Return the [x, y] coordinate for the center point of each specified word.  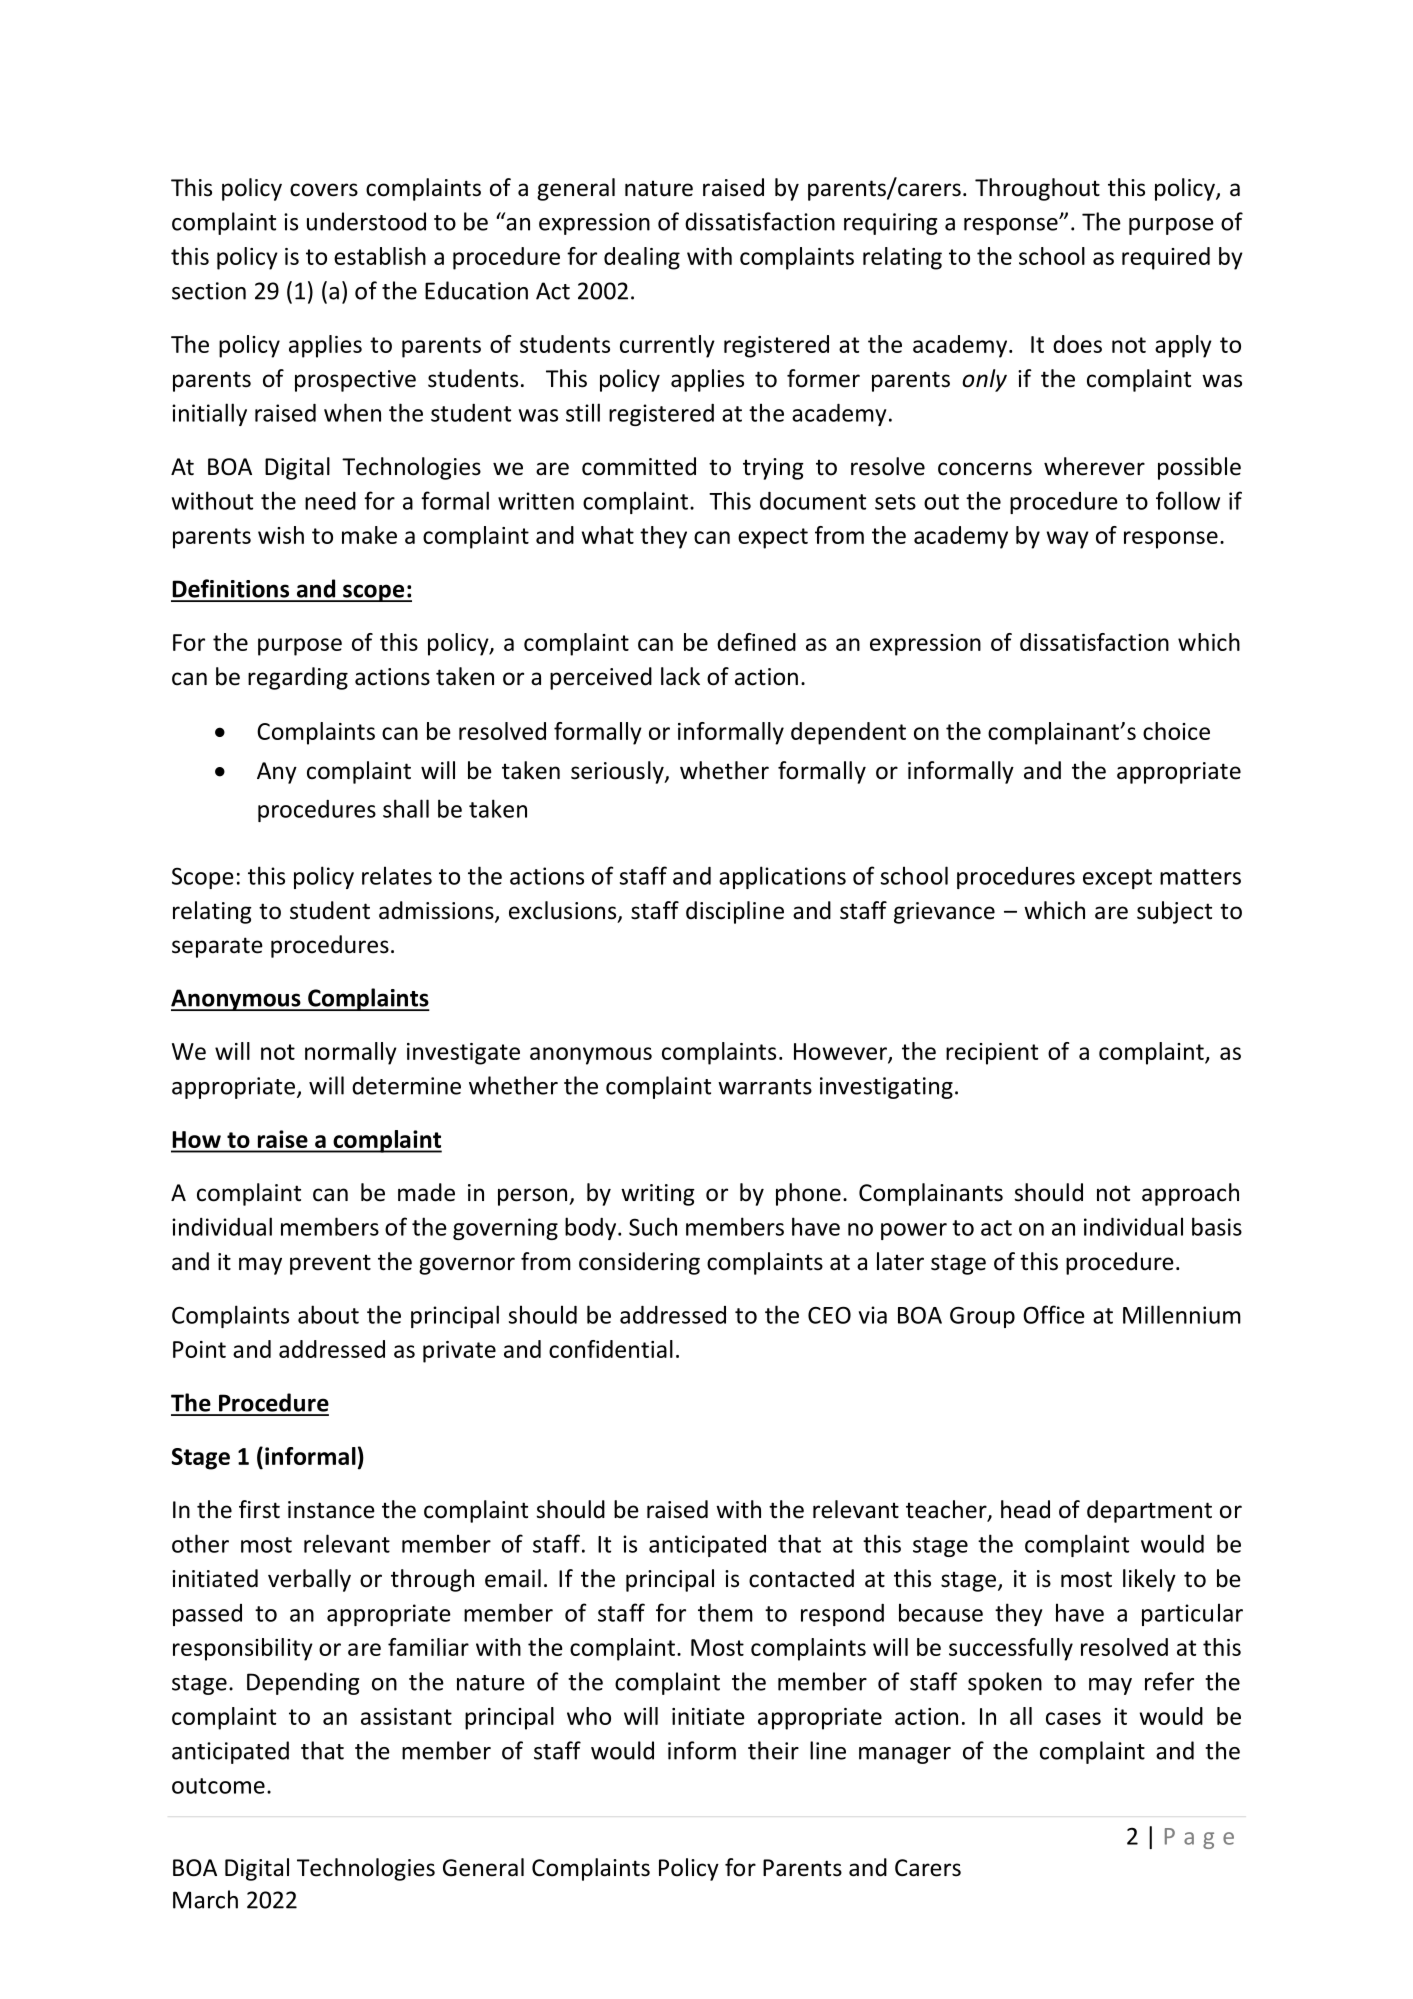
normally [351, 1053]
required [1166, 258]
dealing [642, 258]
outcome [218, 1786]
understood [366, 221]
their [773, 1750]
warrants [765, 1087]
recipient [992, 1054]
